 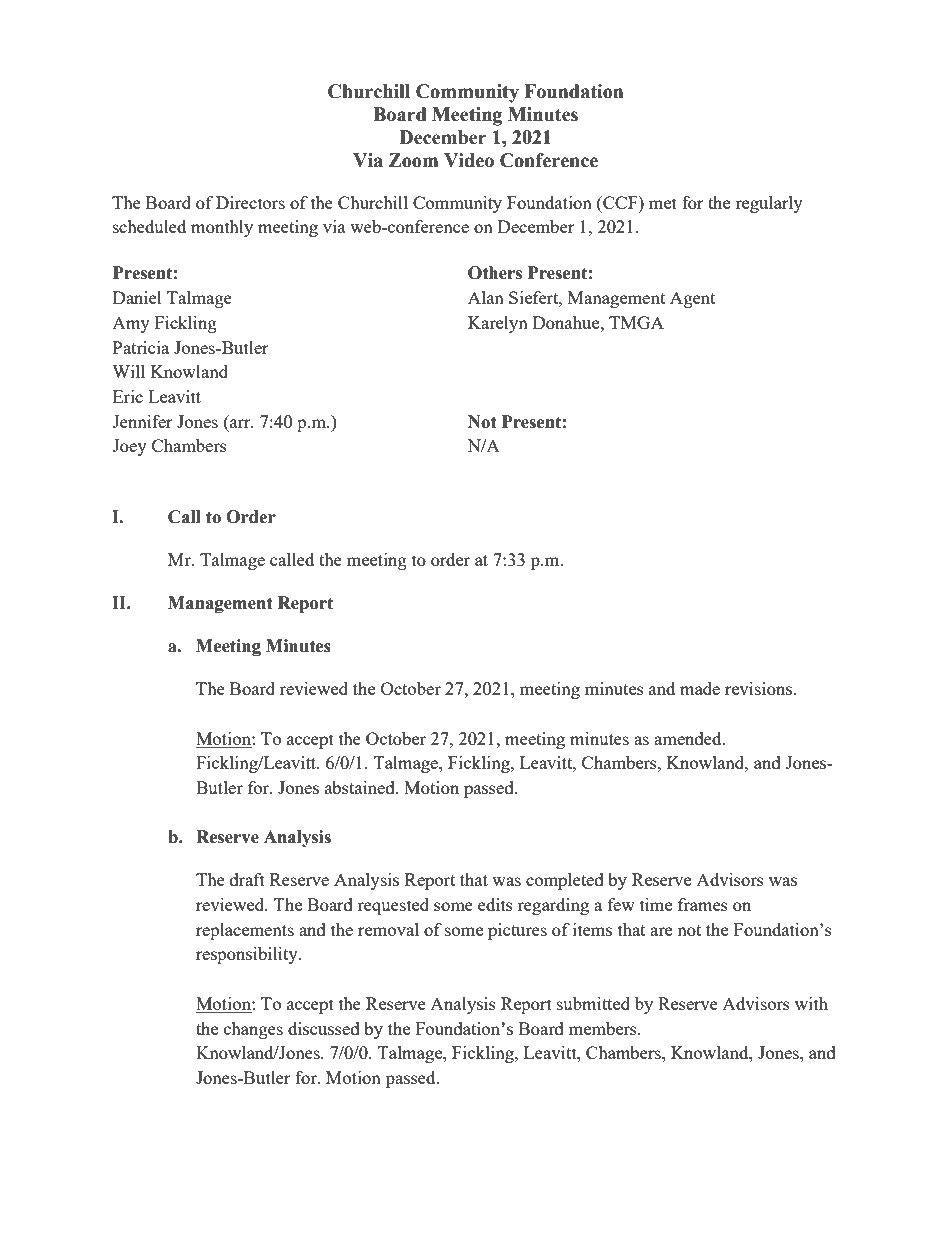 I want to click on Joey, so click(x=129, y=447).
